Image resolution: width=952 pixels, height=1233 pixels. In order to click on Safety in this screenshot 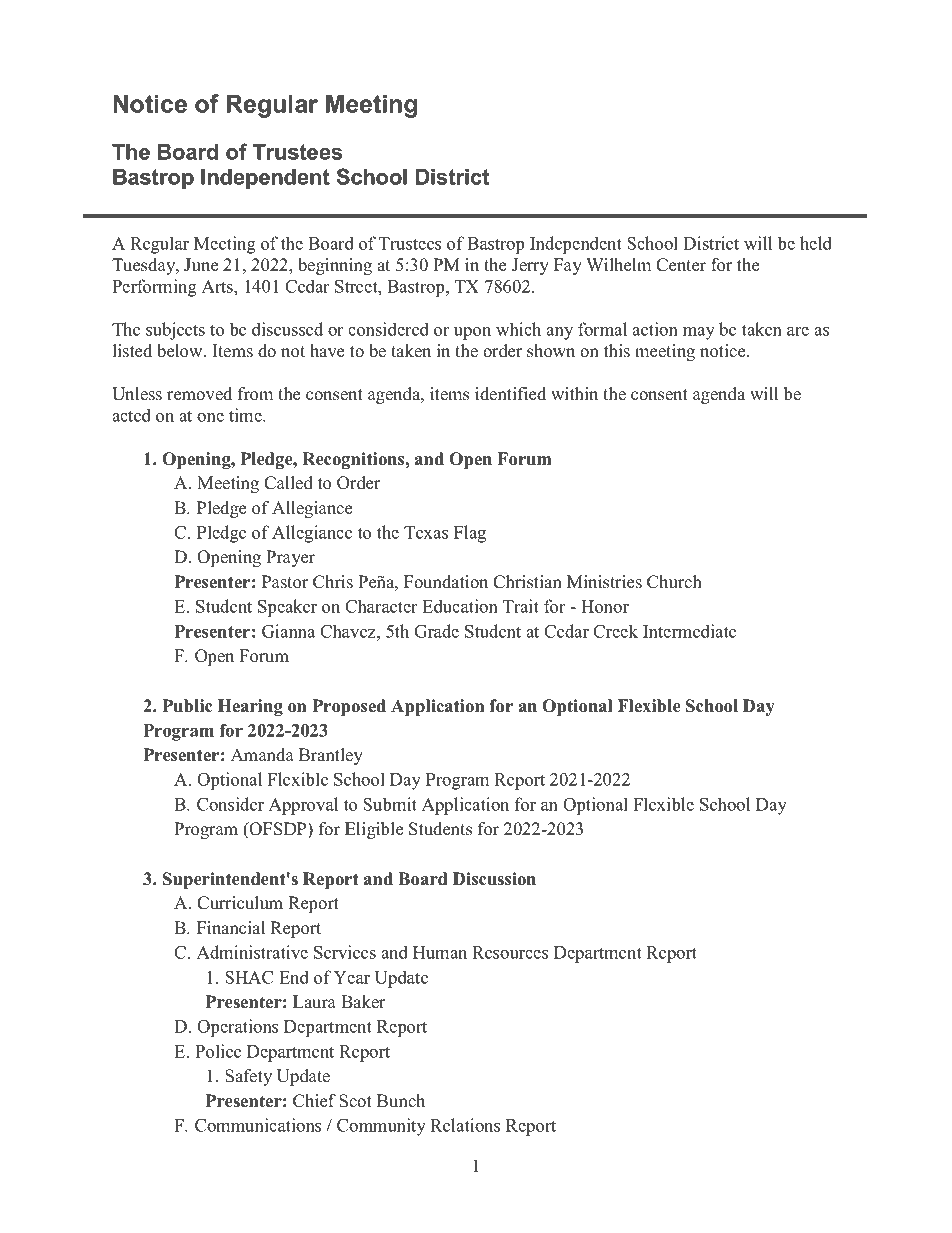, I will do `click(248, 1077)`.
